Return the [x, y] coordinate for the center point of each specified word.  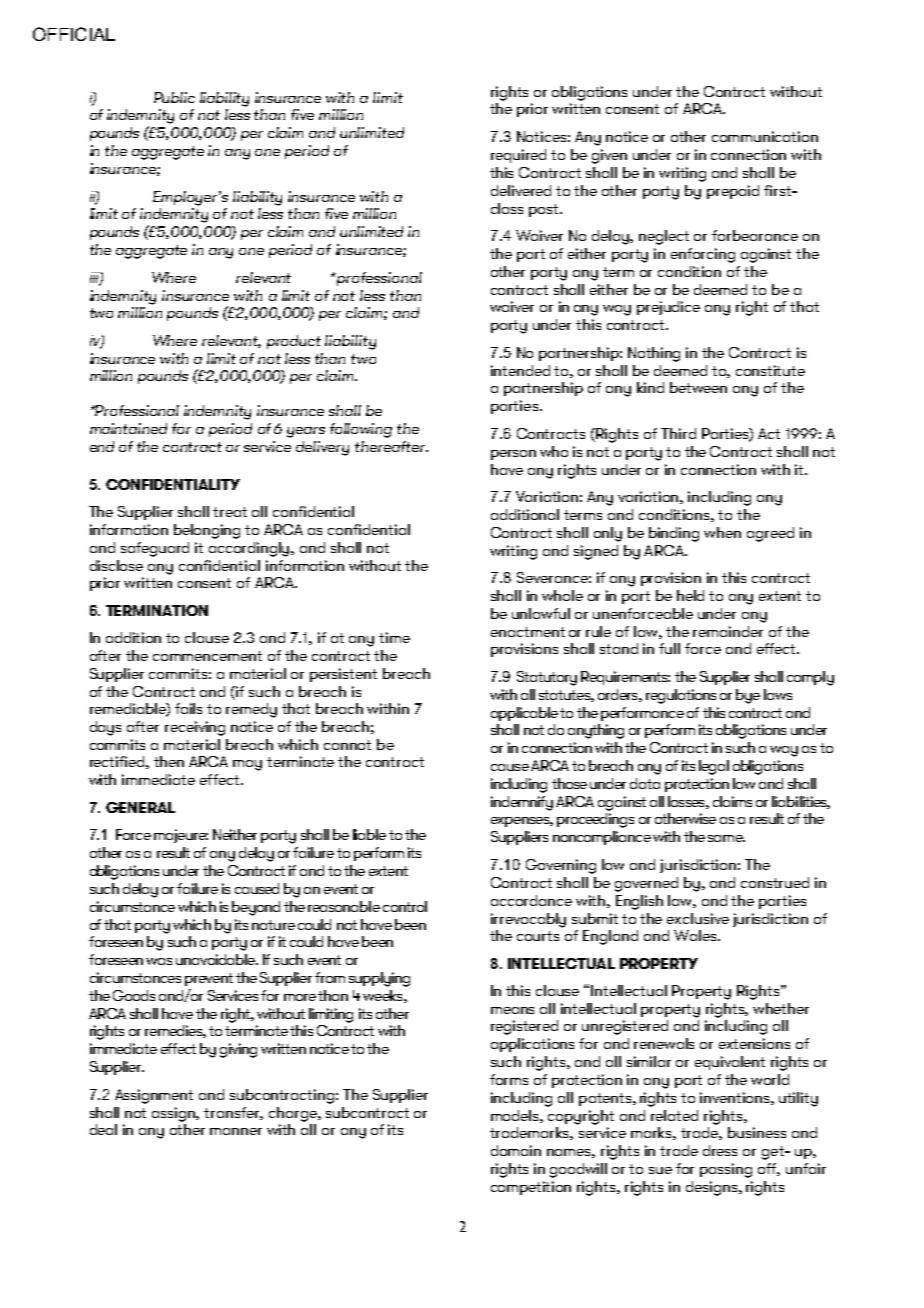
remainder [728, 631]
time [394, 637]
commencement [207, 656]
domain [516, 1150]
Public [174, 97]
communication [765, 136]
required [518, 156]
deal [103, 1129]
